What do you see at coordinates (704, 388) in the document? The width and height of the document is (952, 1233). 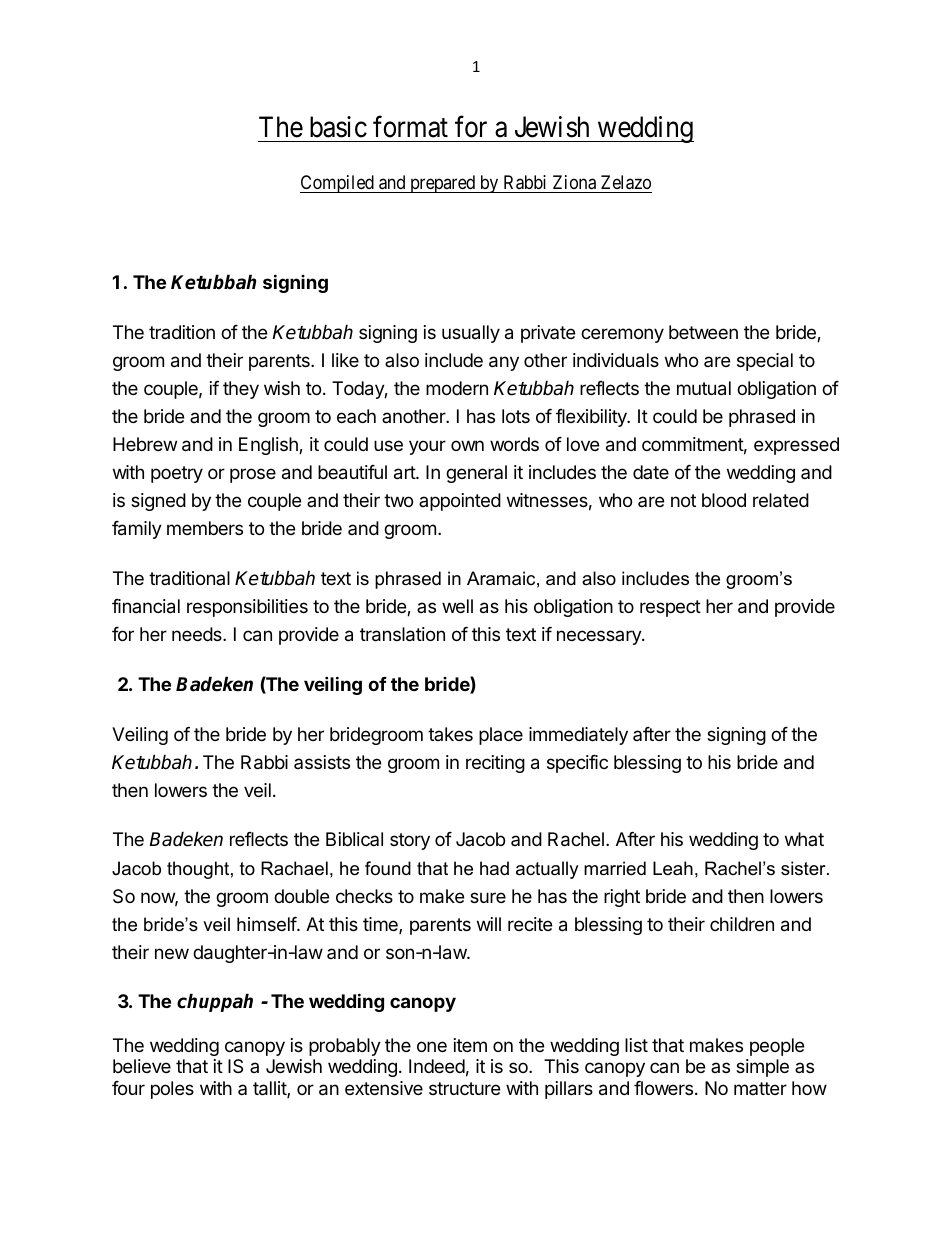 I see `mutual` at bounding box center [704, 388].
